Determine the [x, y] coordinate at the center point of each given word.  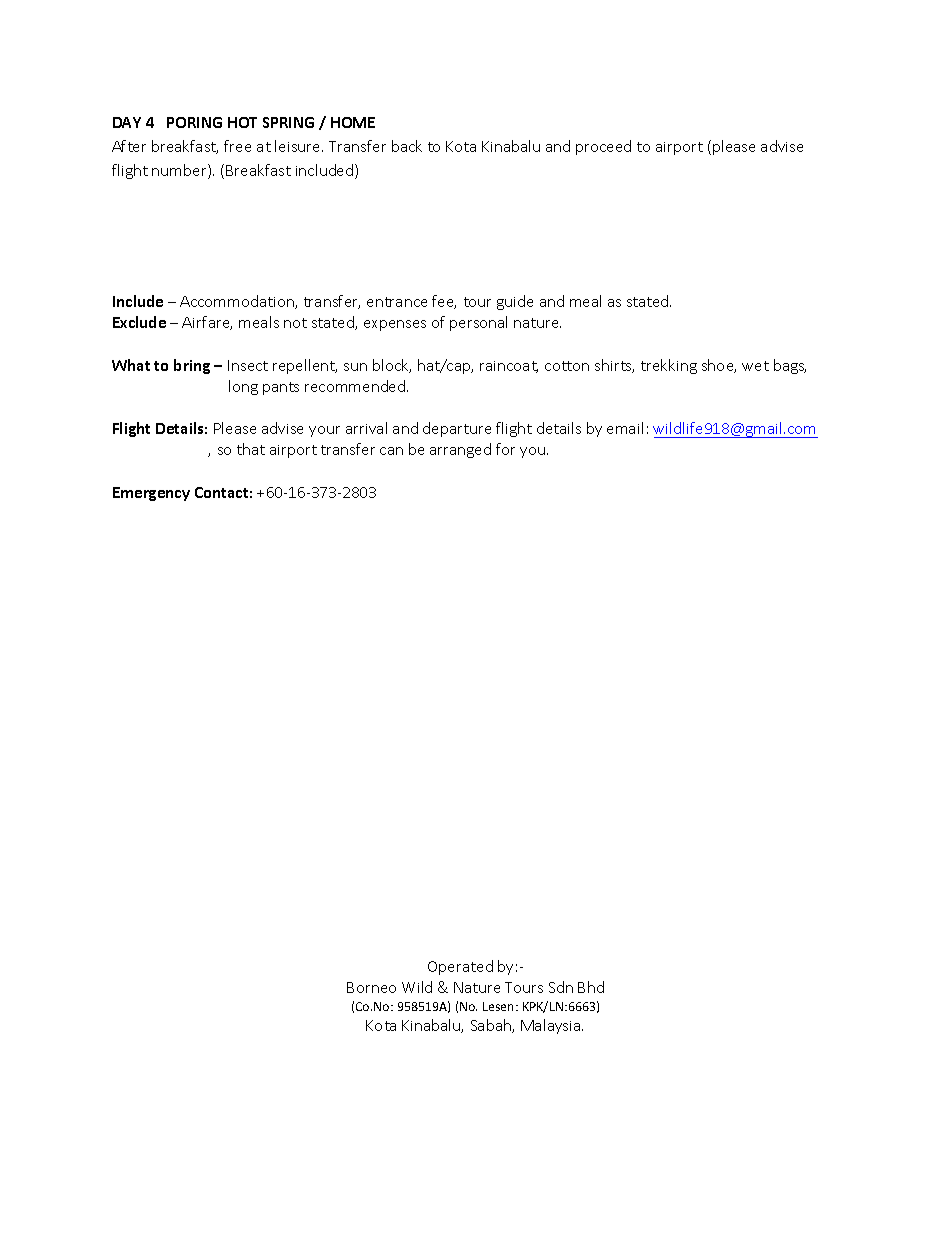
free [237, 146]
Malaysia [552, 1026]
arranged [460, 450]
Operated [460, 967]
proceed [603, 147]
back [407, 146]
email [625, 428]
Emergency [151, 494]
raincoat [509, 367]
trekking [669, 366]
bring [192, 366]
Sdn [561, 987]
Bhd [591, 987]
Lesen [500, 1006]
